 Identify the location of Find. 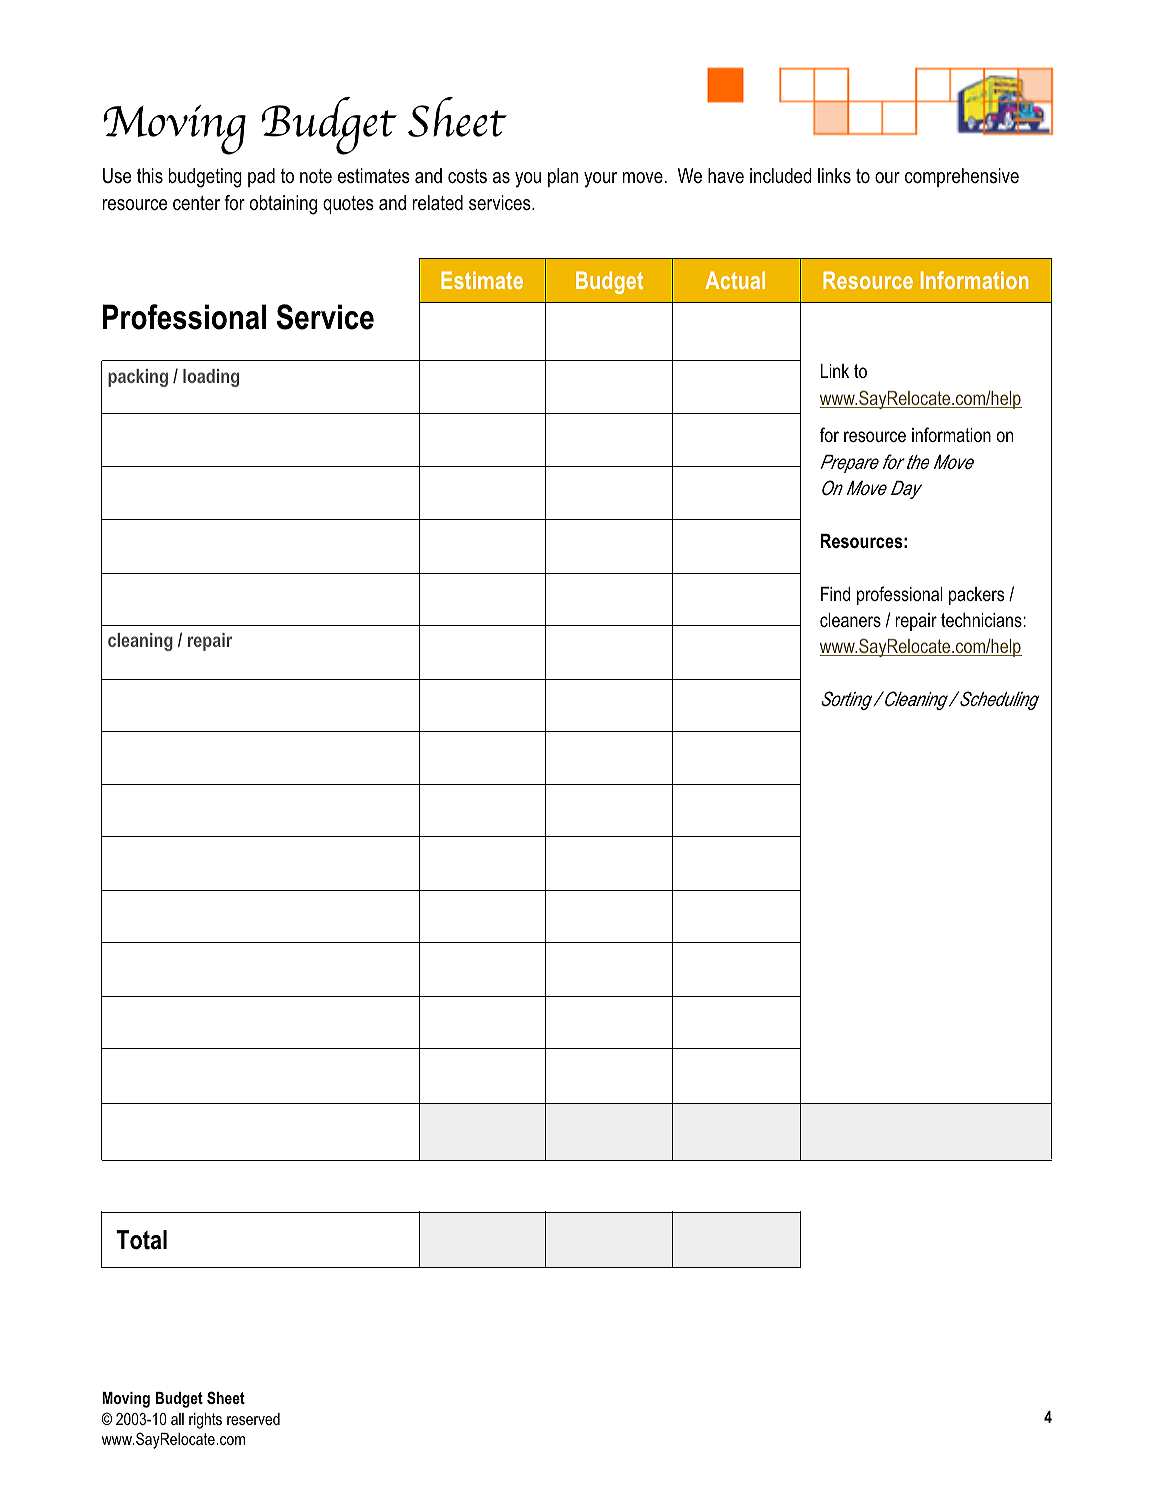
(835, 594).
